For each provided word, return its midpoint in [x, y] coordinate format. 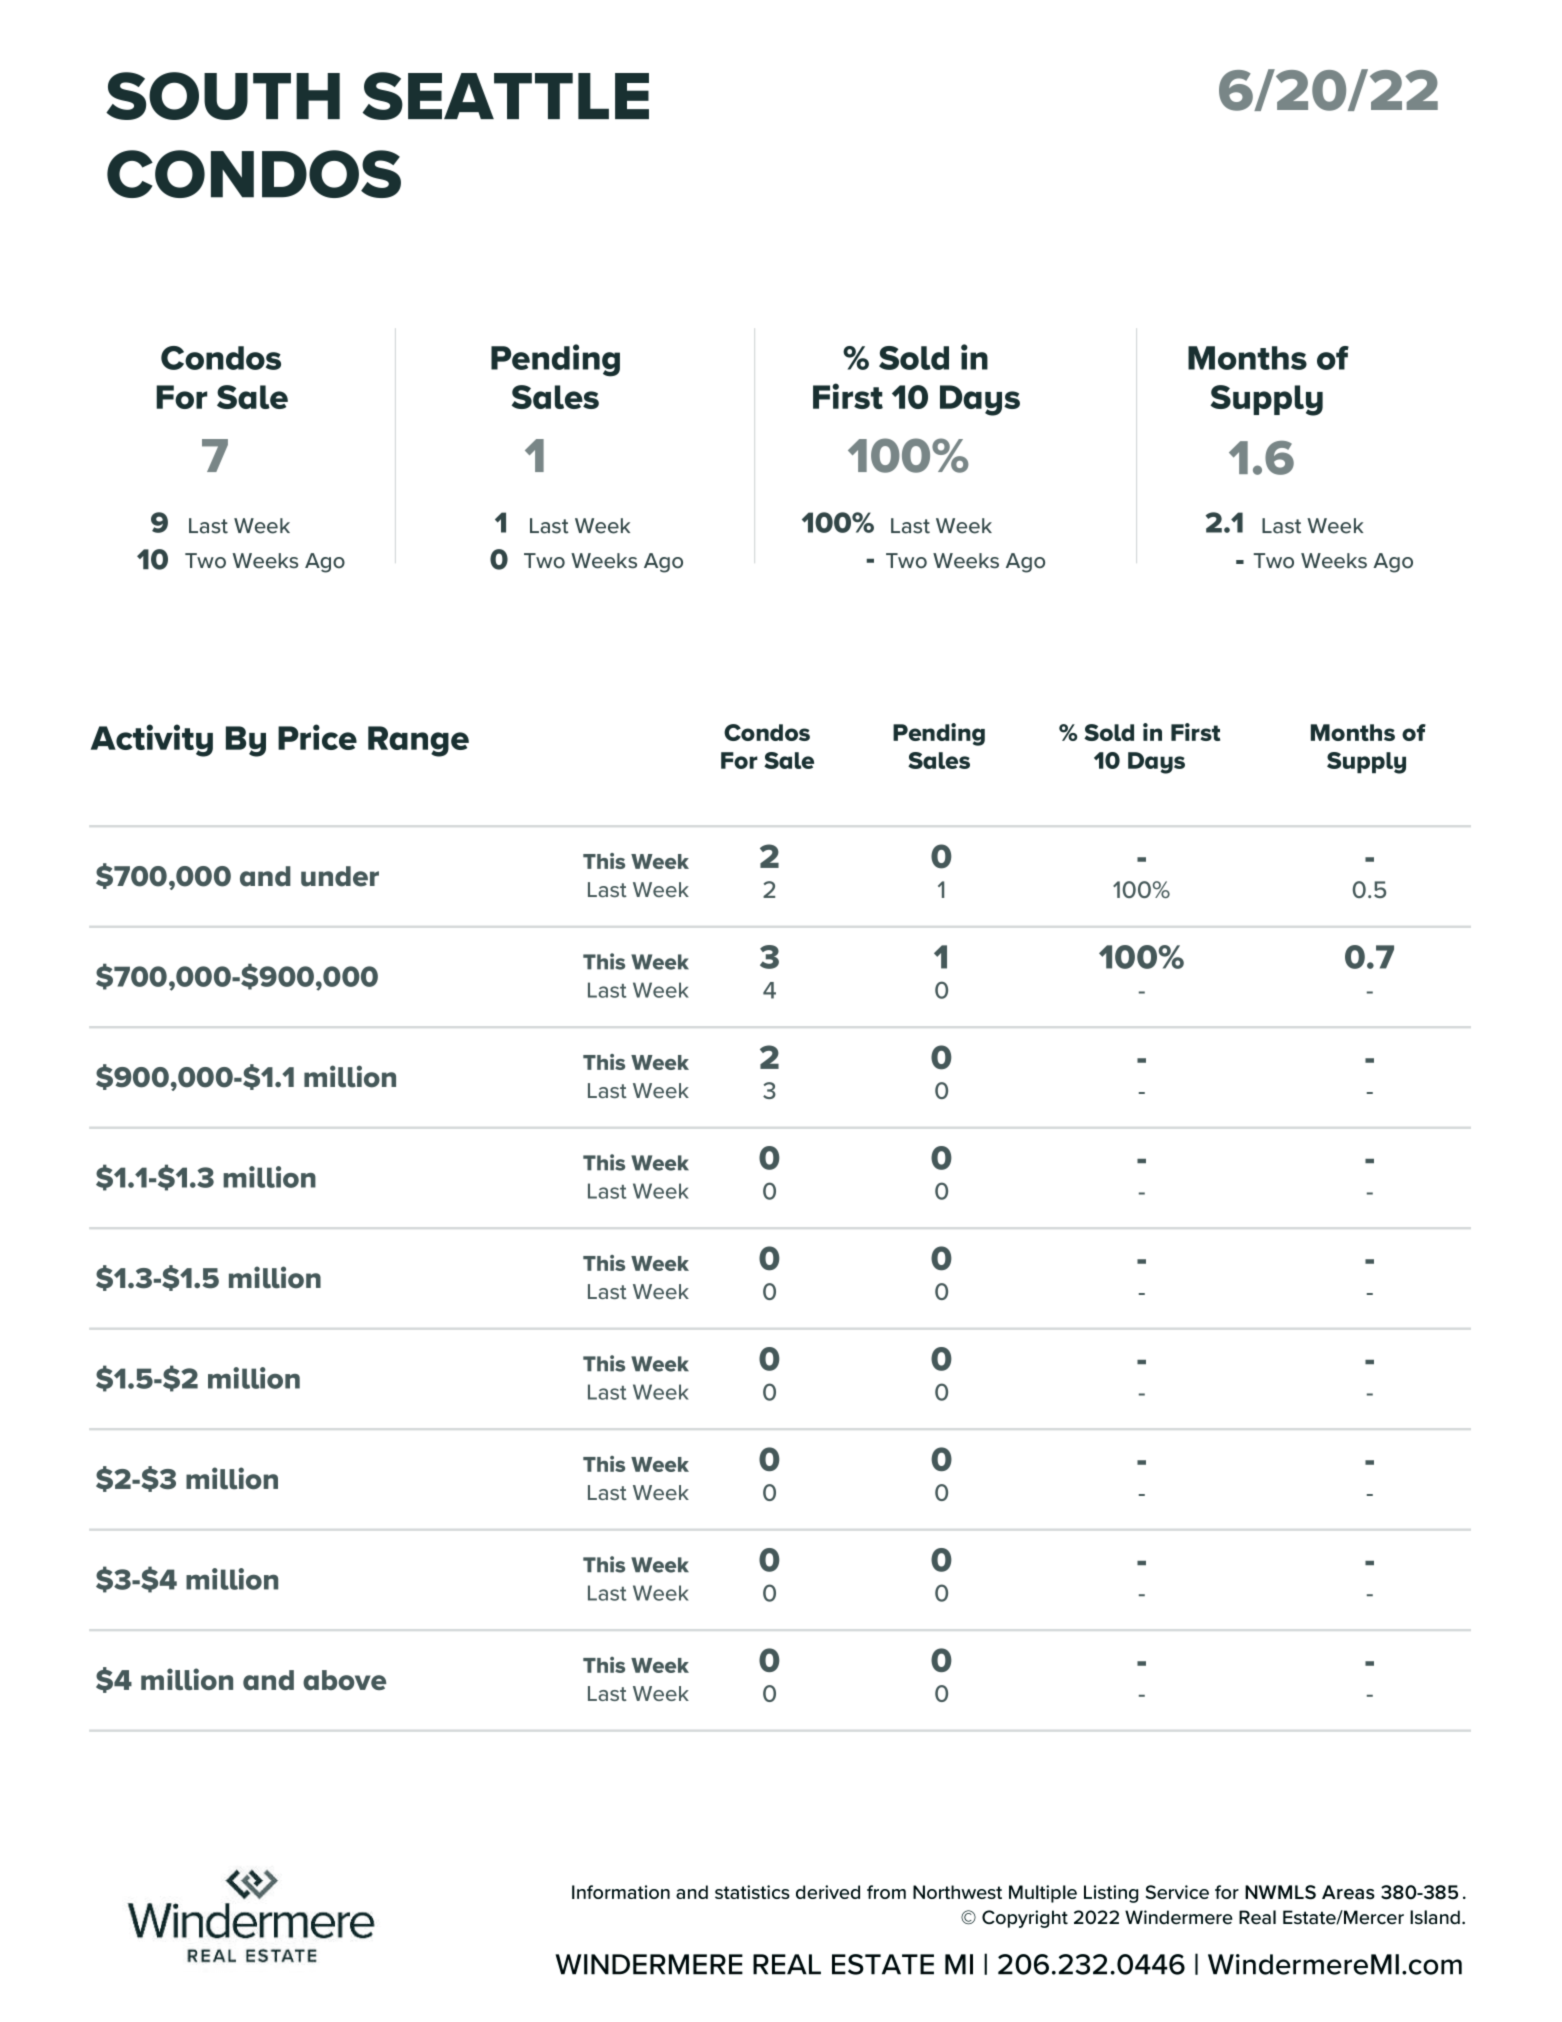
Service [1177, 1892]
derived [828, 1892]
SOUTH [223, 96]
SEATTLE [506, 96]
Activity [152, 740]
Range [418, 741]
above [344, 1680]
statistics [752, 1892]
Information [621, 1892]
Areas [1348, 1892]
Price [317, 737]
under [340, 876]
